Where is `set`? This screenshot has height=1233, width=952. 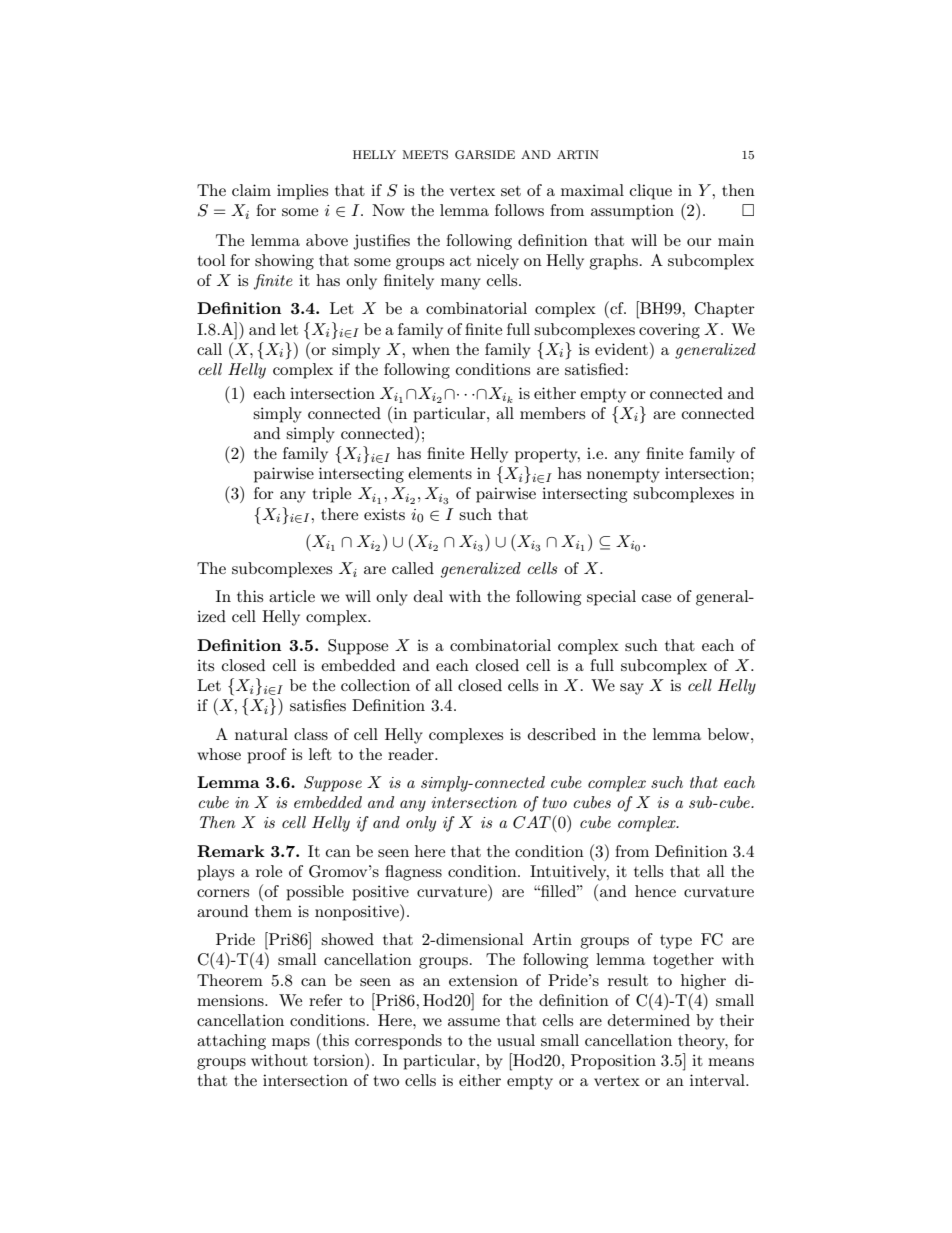 set is located at coordinates (511, 191).
